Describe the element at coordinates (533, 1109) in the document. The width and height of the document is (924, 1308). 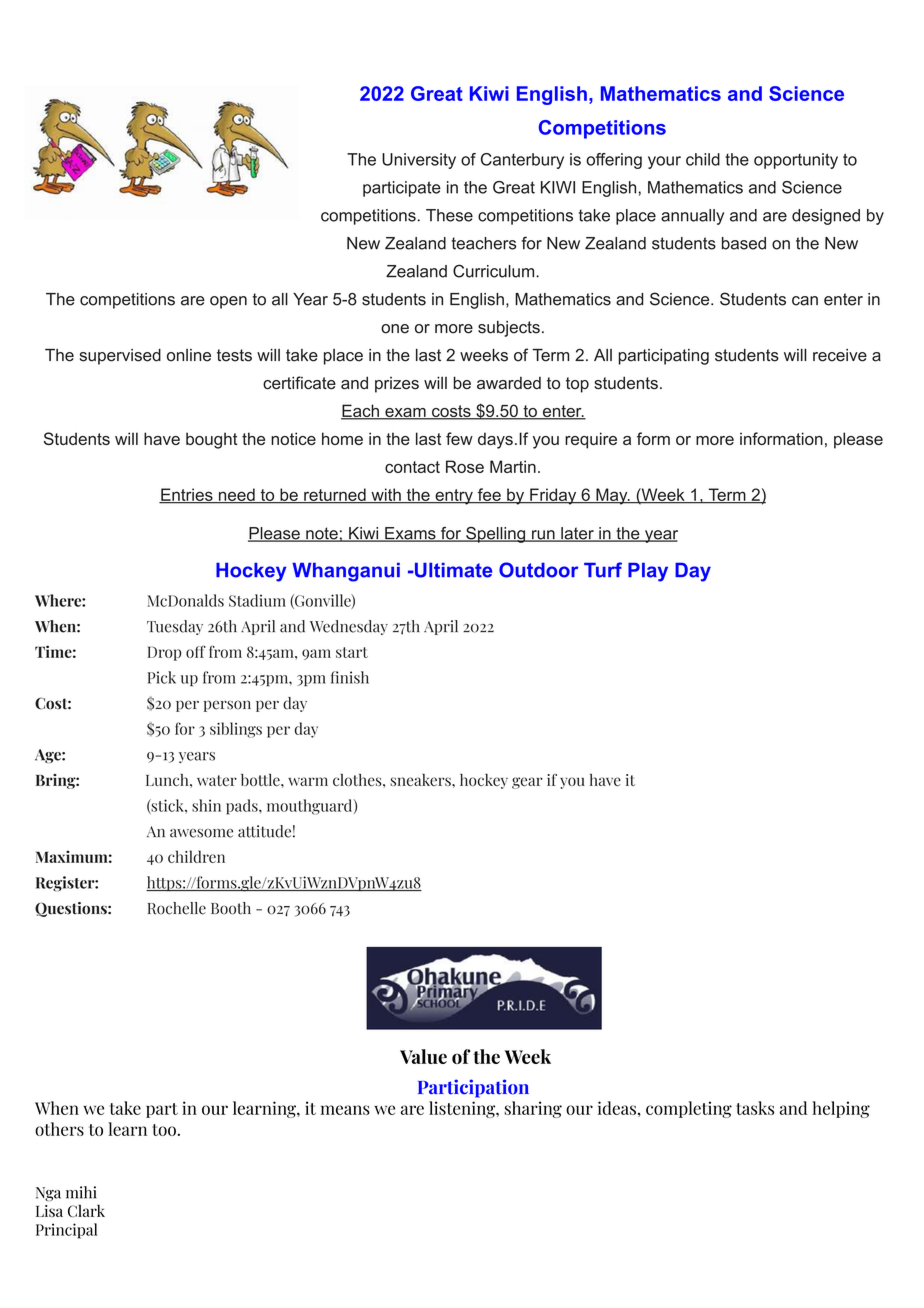
I see `sharing` at that location.
